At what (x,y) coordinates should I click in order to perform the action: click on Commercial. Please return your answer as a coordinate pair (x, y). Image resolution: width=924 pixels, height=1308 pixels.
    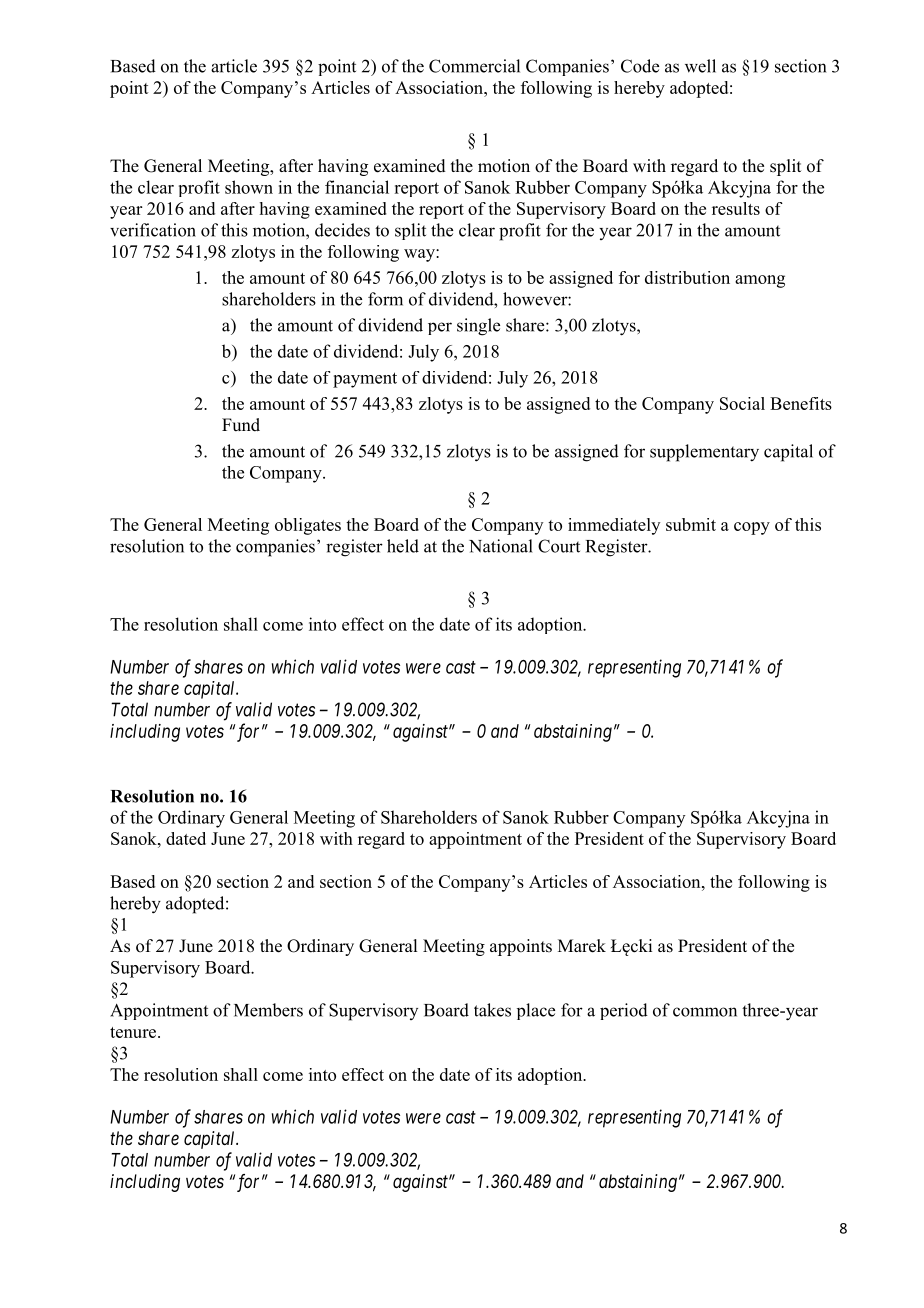
    Looking at the image, I should click on (474, 66).
